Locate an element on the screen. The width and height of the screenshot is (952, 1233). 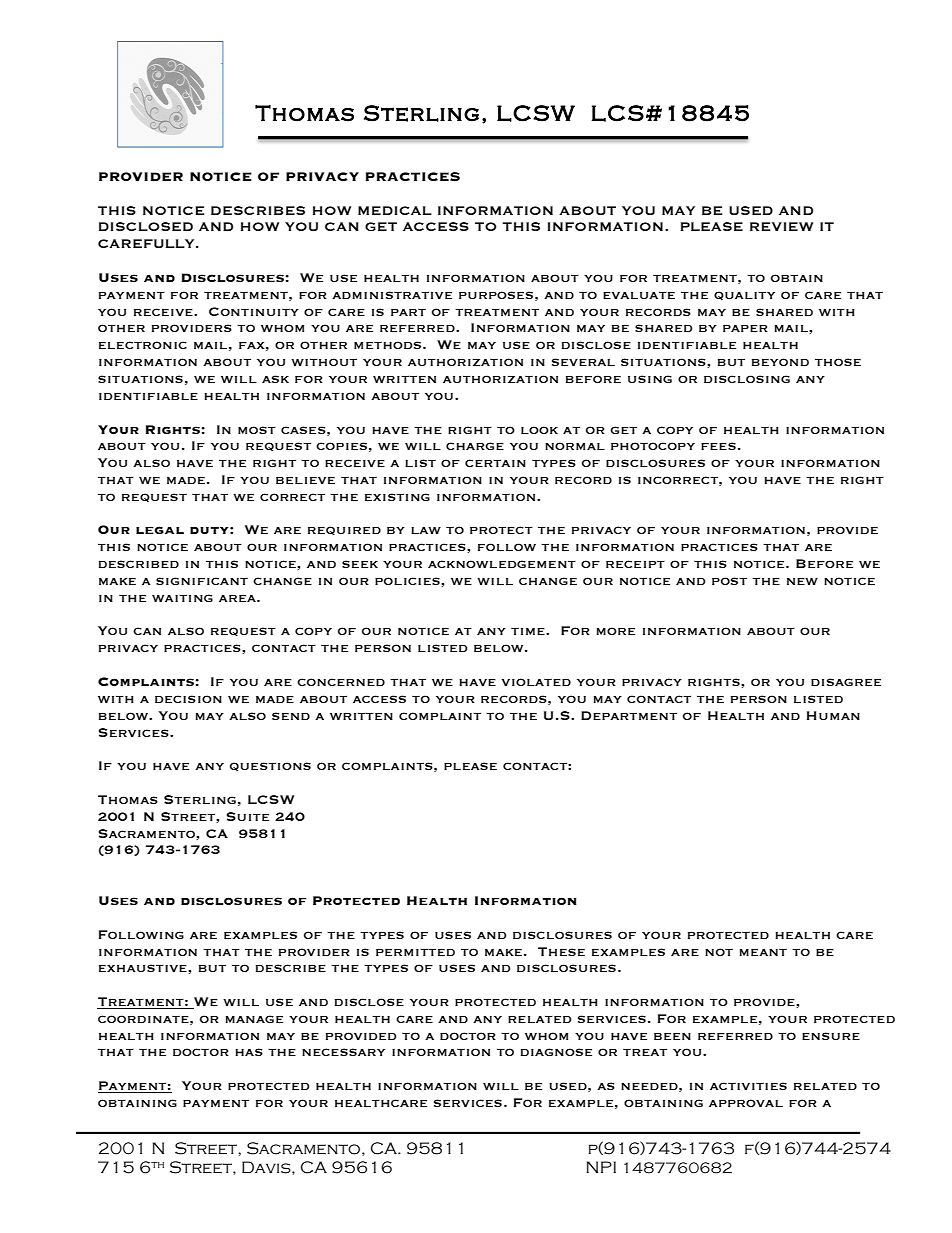
REVIEW is located at coordinates (781, 226).
